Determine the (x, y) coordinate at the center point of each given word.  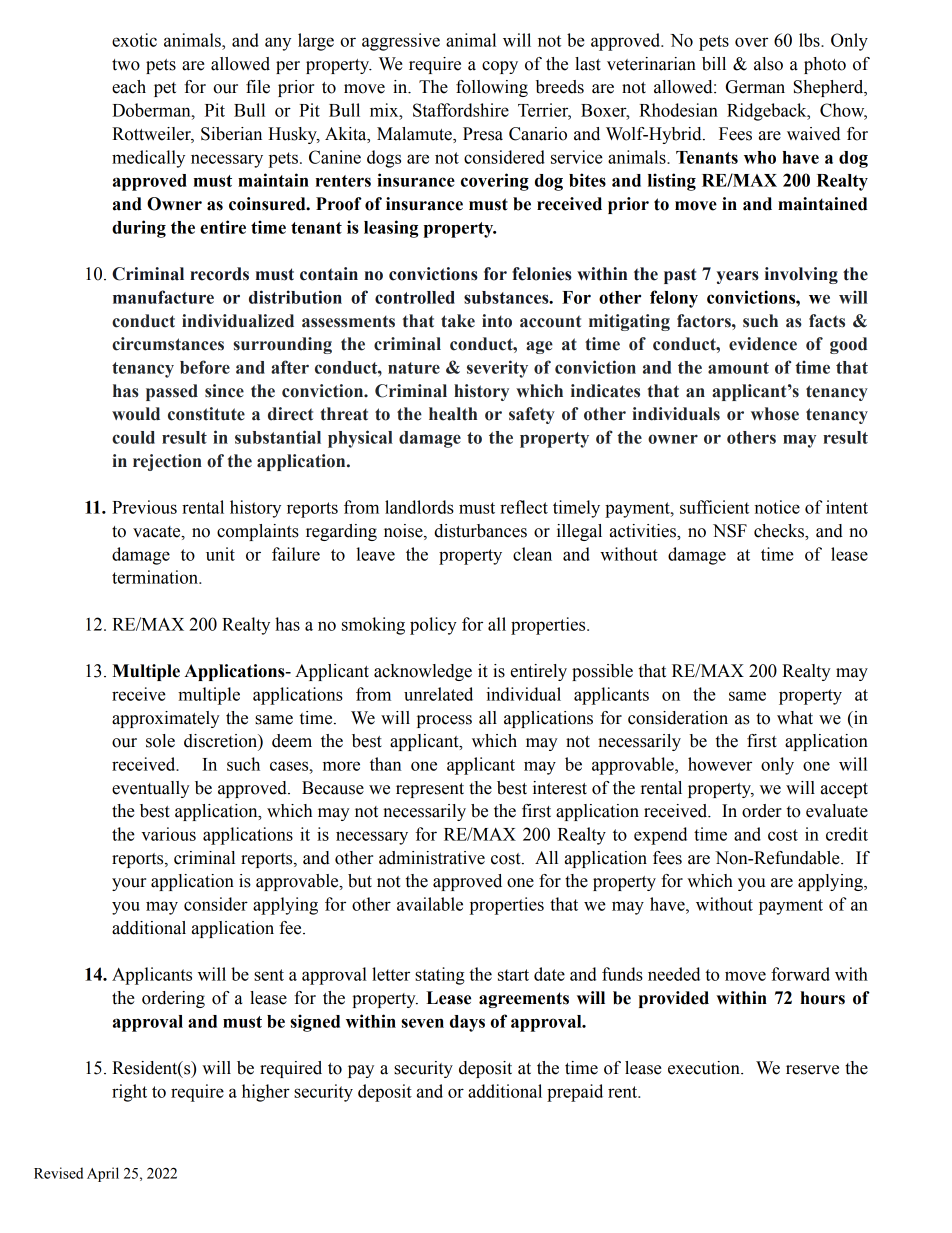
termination (156, 577)
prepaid (575, 1093)
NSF (730, 531)
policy (433, 626)
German (755, 87)
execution (705, 1068)
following (492, 88)
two (126, 65)
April (103, 1174)
